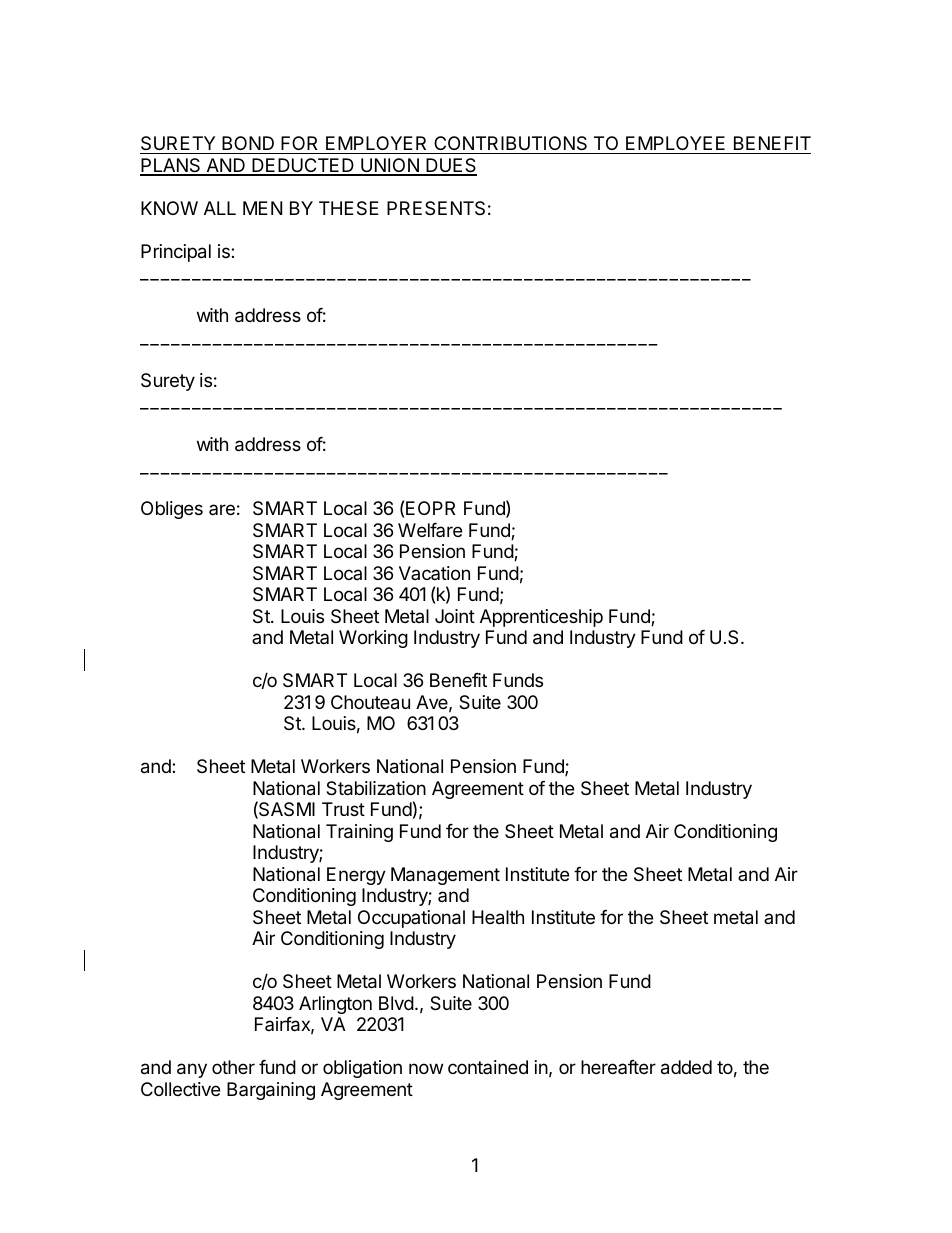 This screenshot has height=1233, width=952. What do you see at coordinates (618, 1067) in the screenshot?
I see `hereafter` at bounding box center [618, 1067].
